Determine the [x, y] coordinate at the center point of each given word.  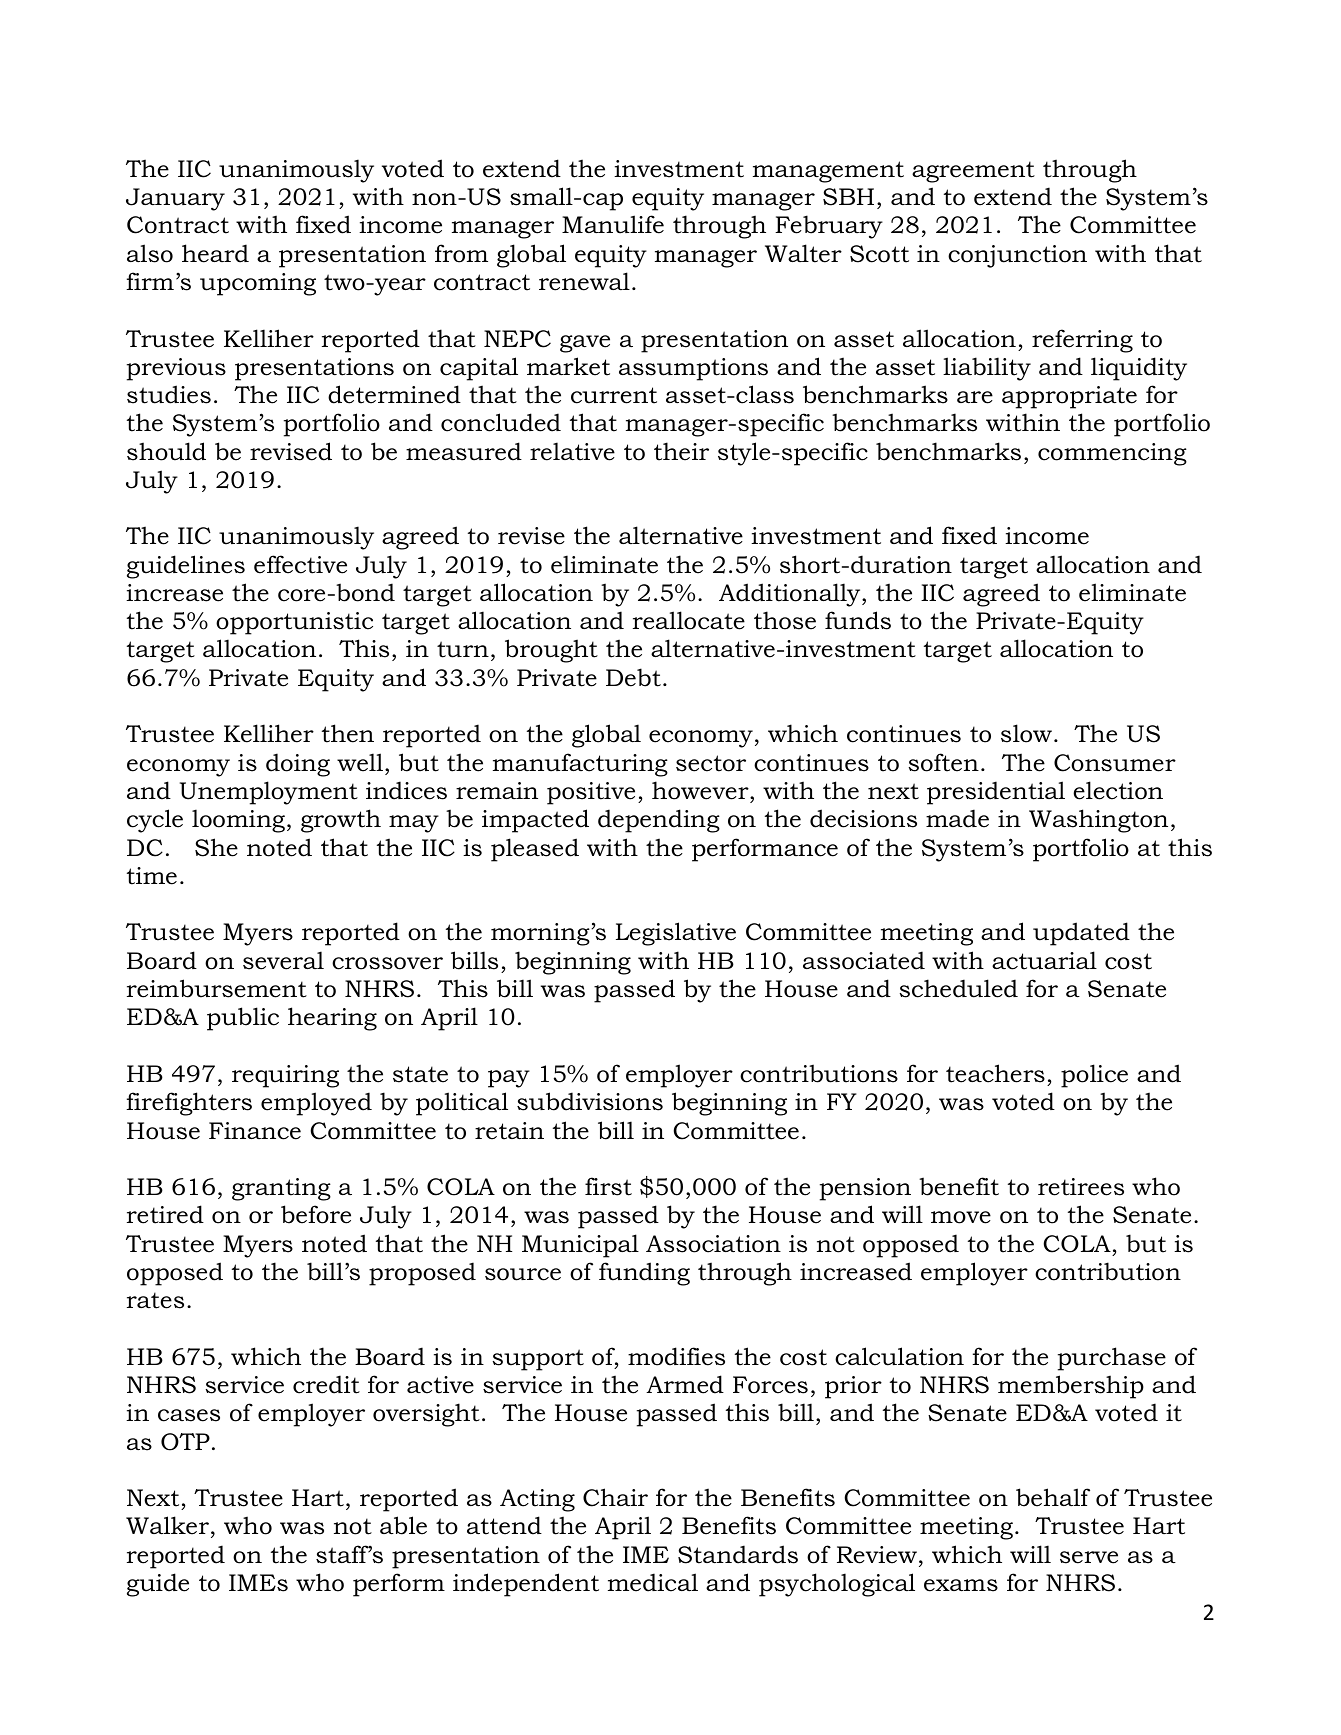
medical [653, 1582]
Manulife [613, 224]
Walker [167, 1525]
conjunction [1017, 256]
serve [1089, 1557]
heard [215, 253]
